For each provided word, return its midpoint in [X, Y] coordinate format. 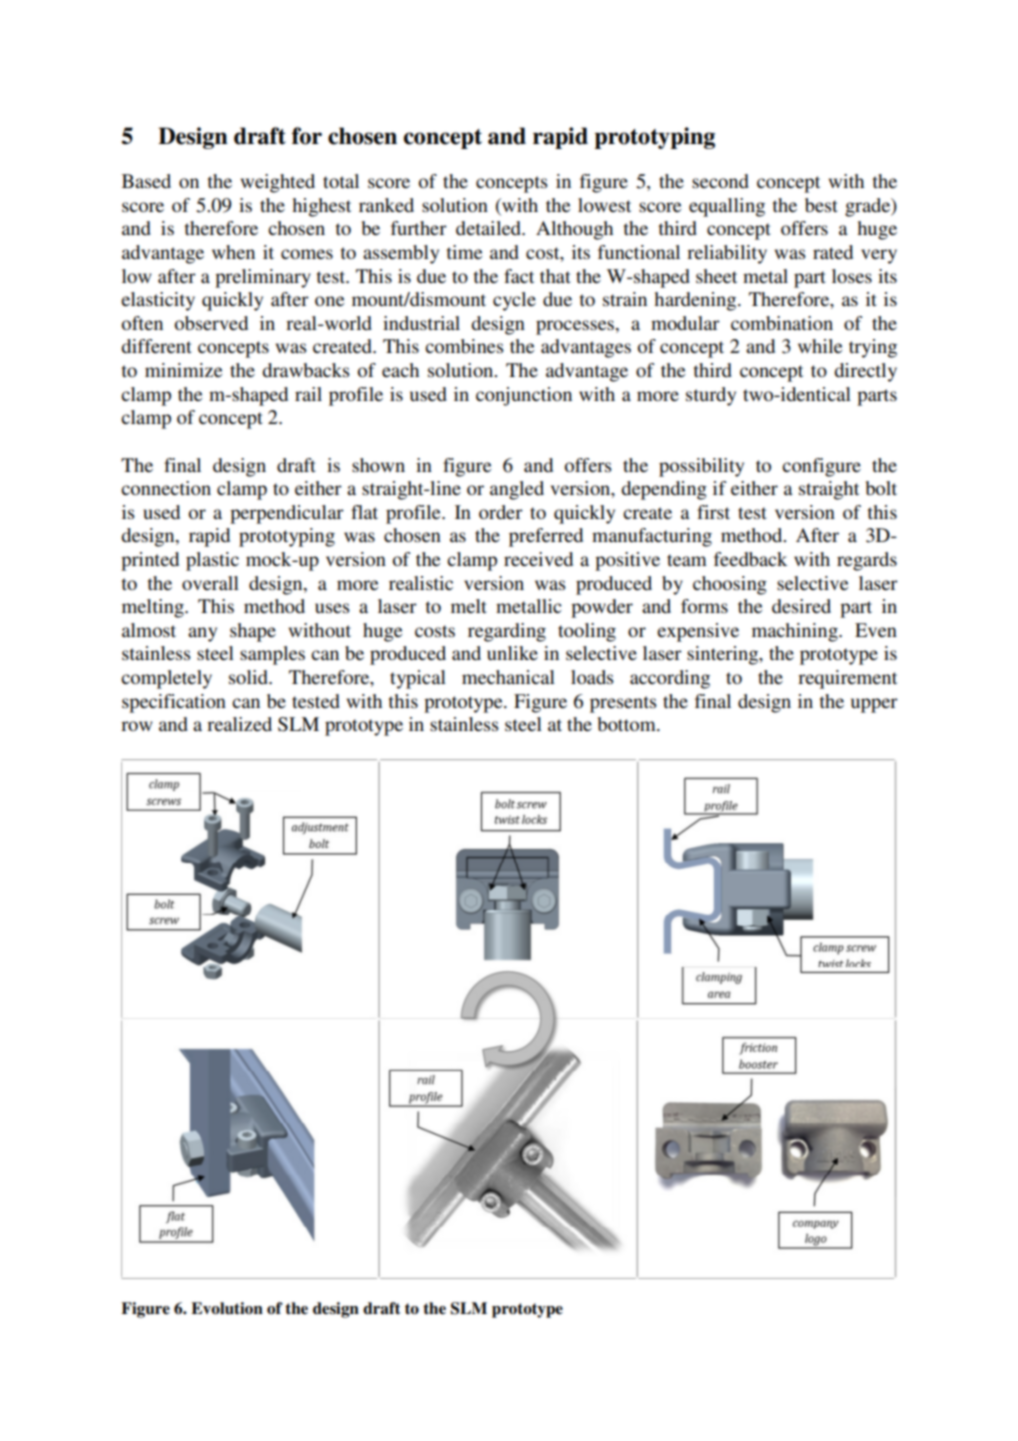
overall [210, 583]
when [233, 252]
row [137, 726]
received [538, 559]
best [821, 205]
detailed [489, 228]
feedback [750, 559]
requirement [847, 679]
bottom [628, 724]
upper [874, 705]
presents [623, 704]
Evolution [227, 1308]
